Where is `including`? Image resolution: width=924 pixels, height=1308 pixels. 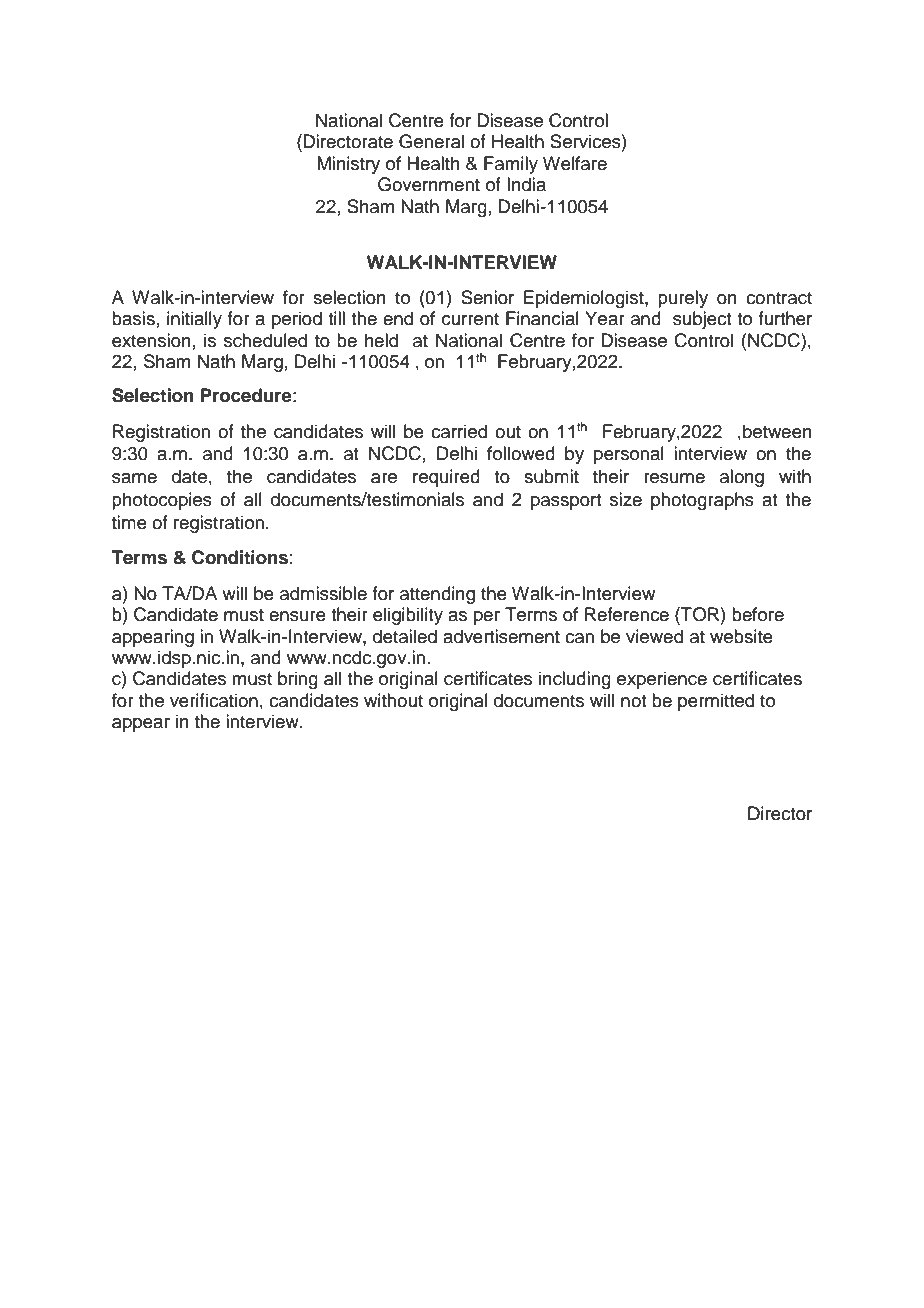 including is located at coordinates (575, 680).
